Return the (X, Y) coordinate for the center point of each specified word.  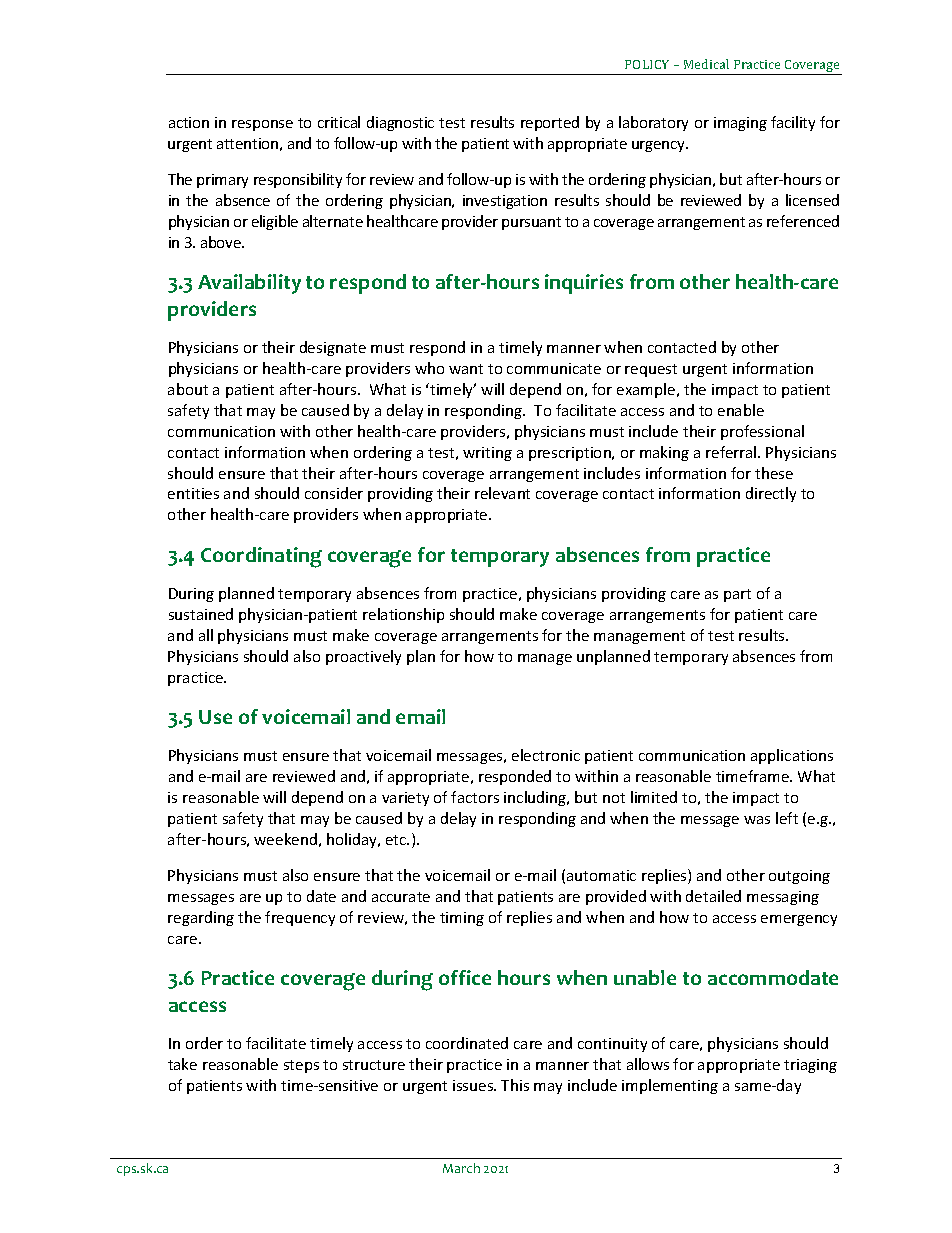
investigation (505, 202)
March (461, 1168)
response (262, 125)
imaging (740, 124)
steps (301, 1066)
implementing (670, 1086)
